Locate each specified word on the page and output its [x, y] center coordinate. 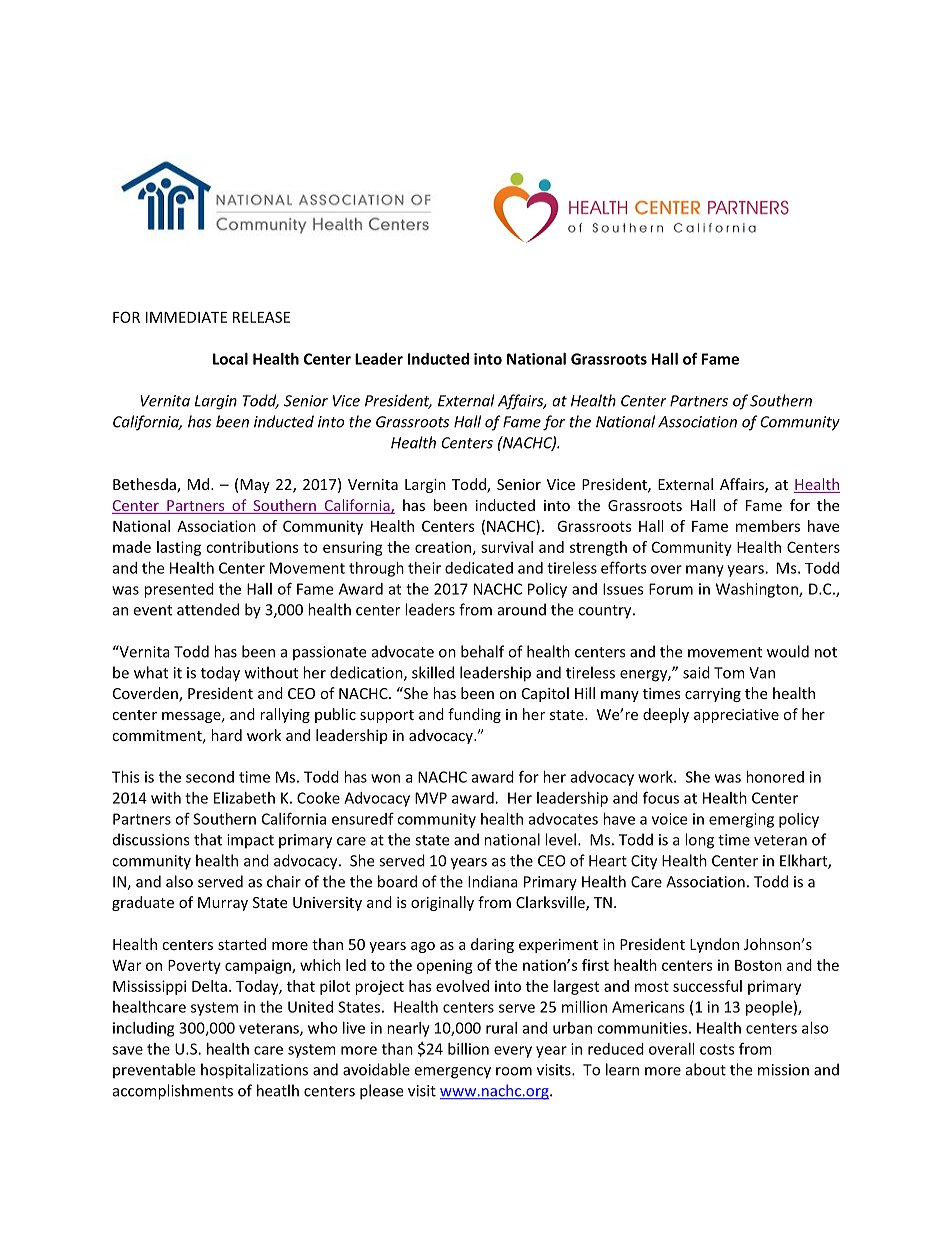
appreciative [736, 716]
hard [226, 735]
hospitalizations [254, 1071]
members [768, 526]
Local [230, 359]
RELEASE [261, 317]
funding [474, 715]
